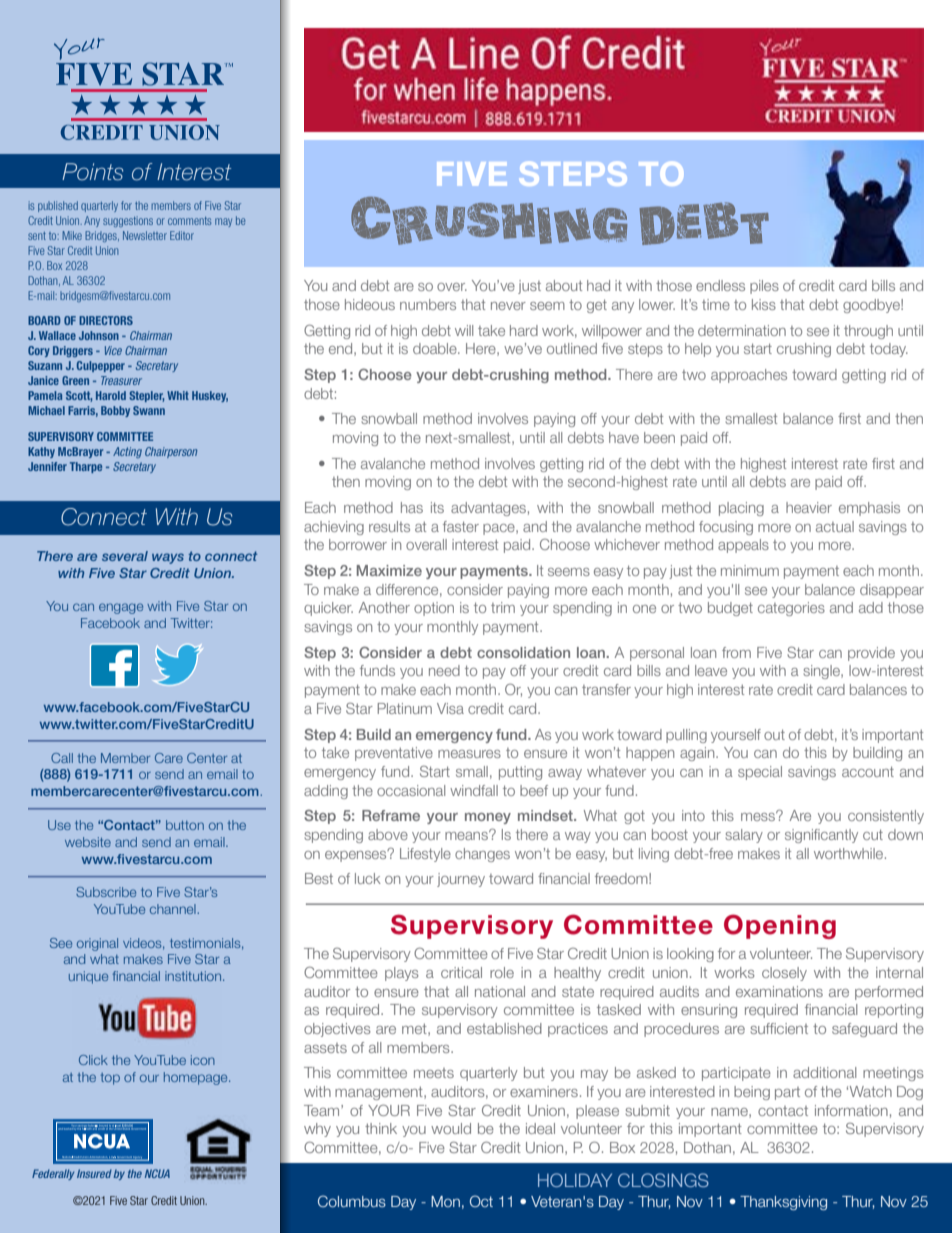 The image size is (952, 1233). What do you see at coordinates (461, 526) in the screenshot?
I see `faster` at bounding box center [461, 526].
